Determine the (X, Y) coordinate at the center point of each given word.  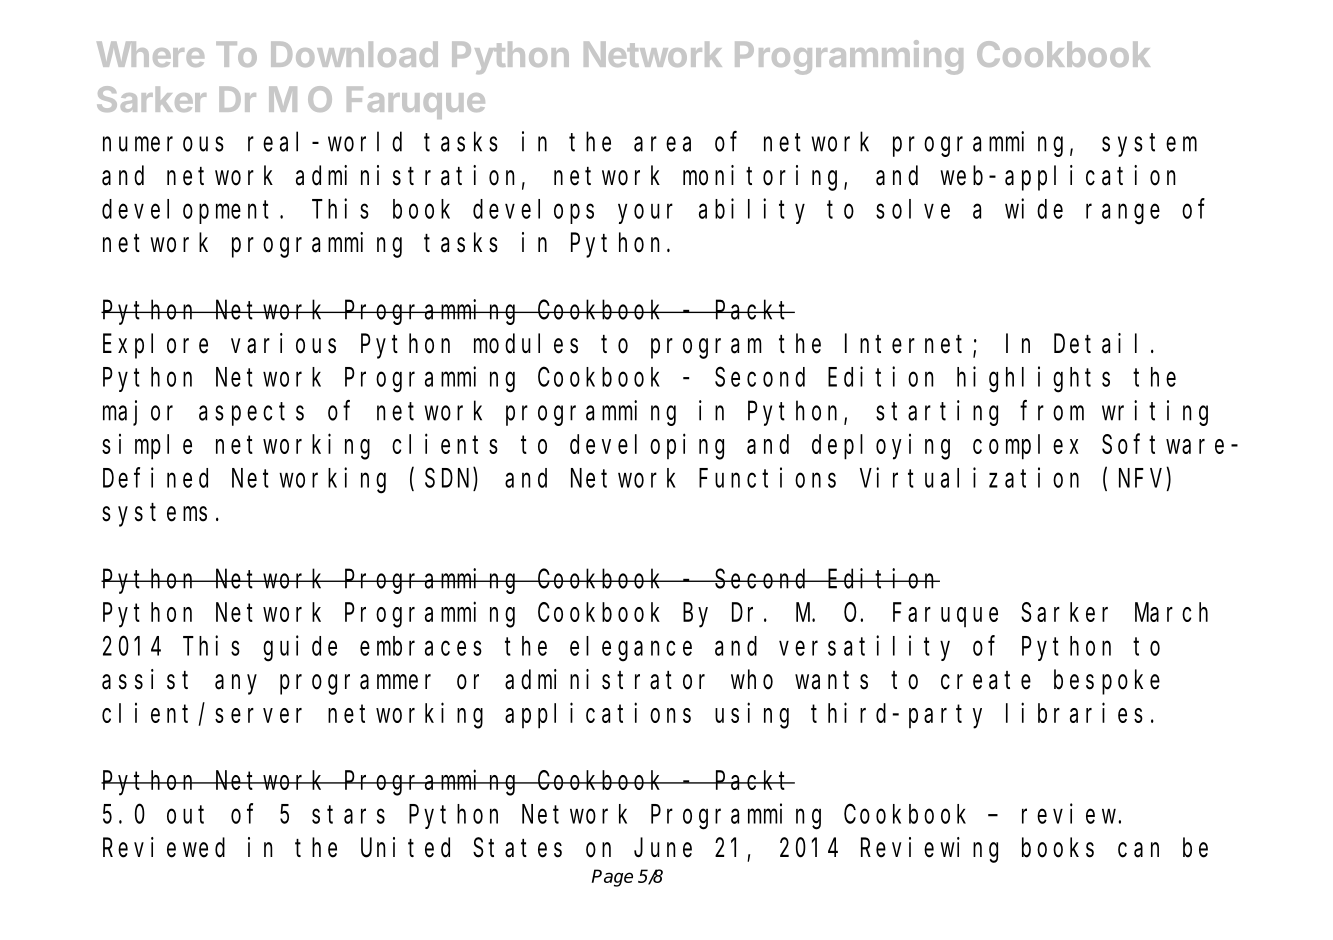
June (663, 849)
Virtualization (969, 477)
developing (647, 447)
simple (147, 447)
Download (354, 54)
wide (1034, 208)
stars (348, 815)
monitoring (764, 178)
